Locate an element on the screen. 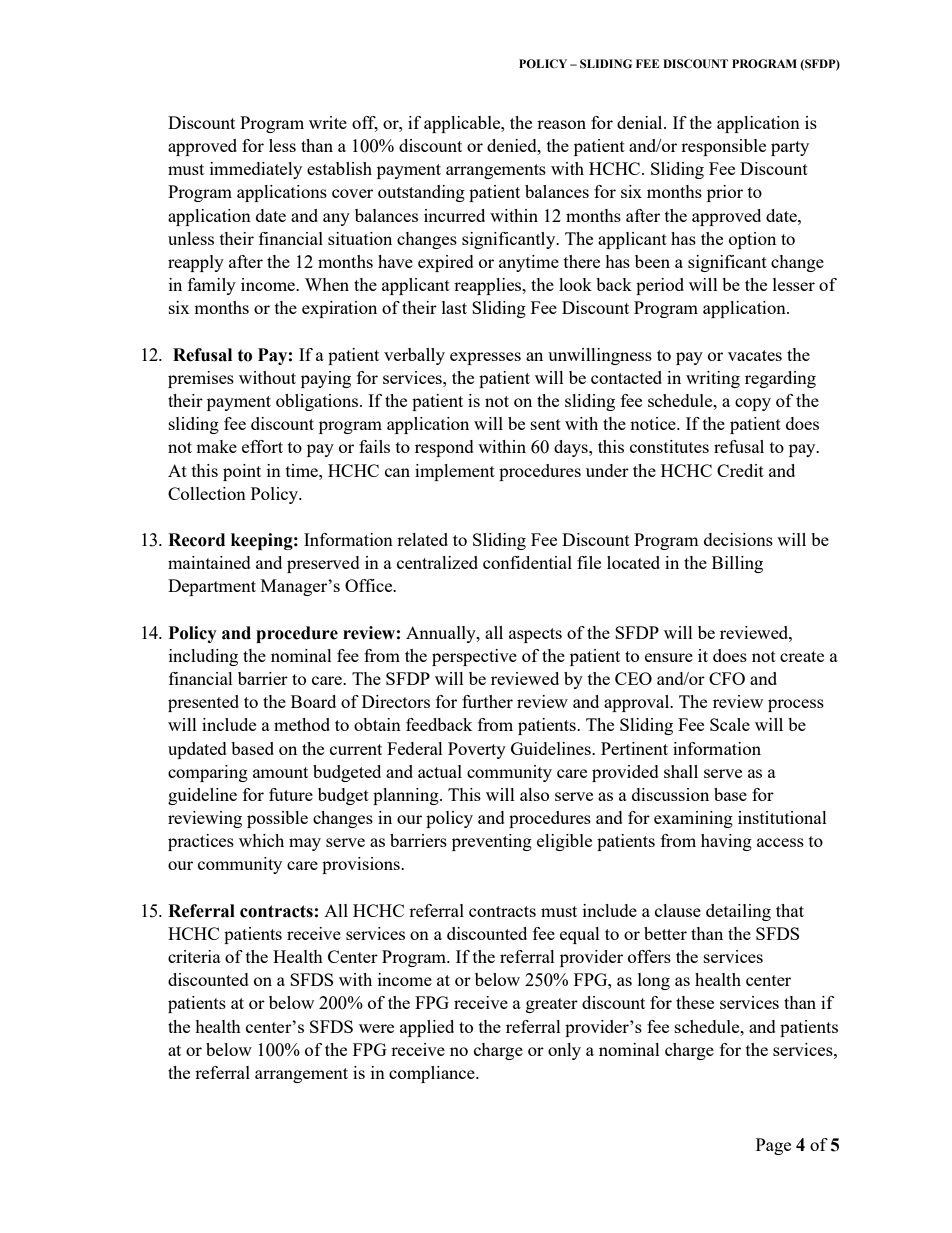 The image size is (952, 1233). examining is located at coordinates (693, 819).
